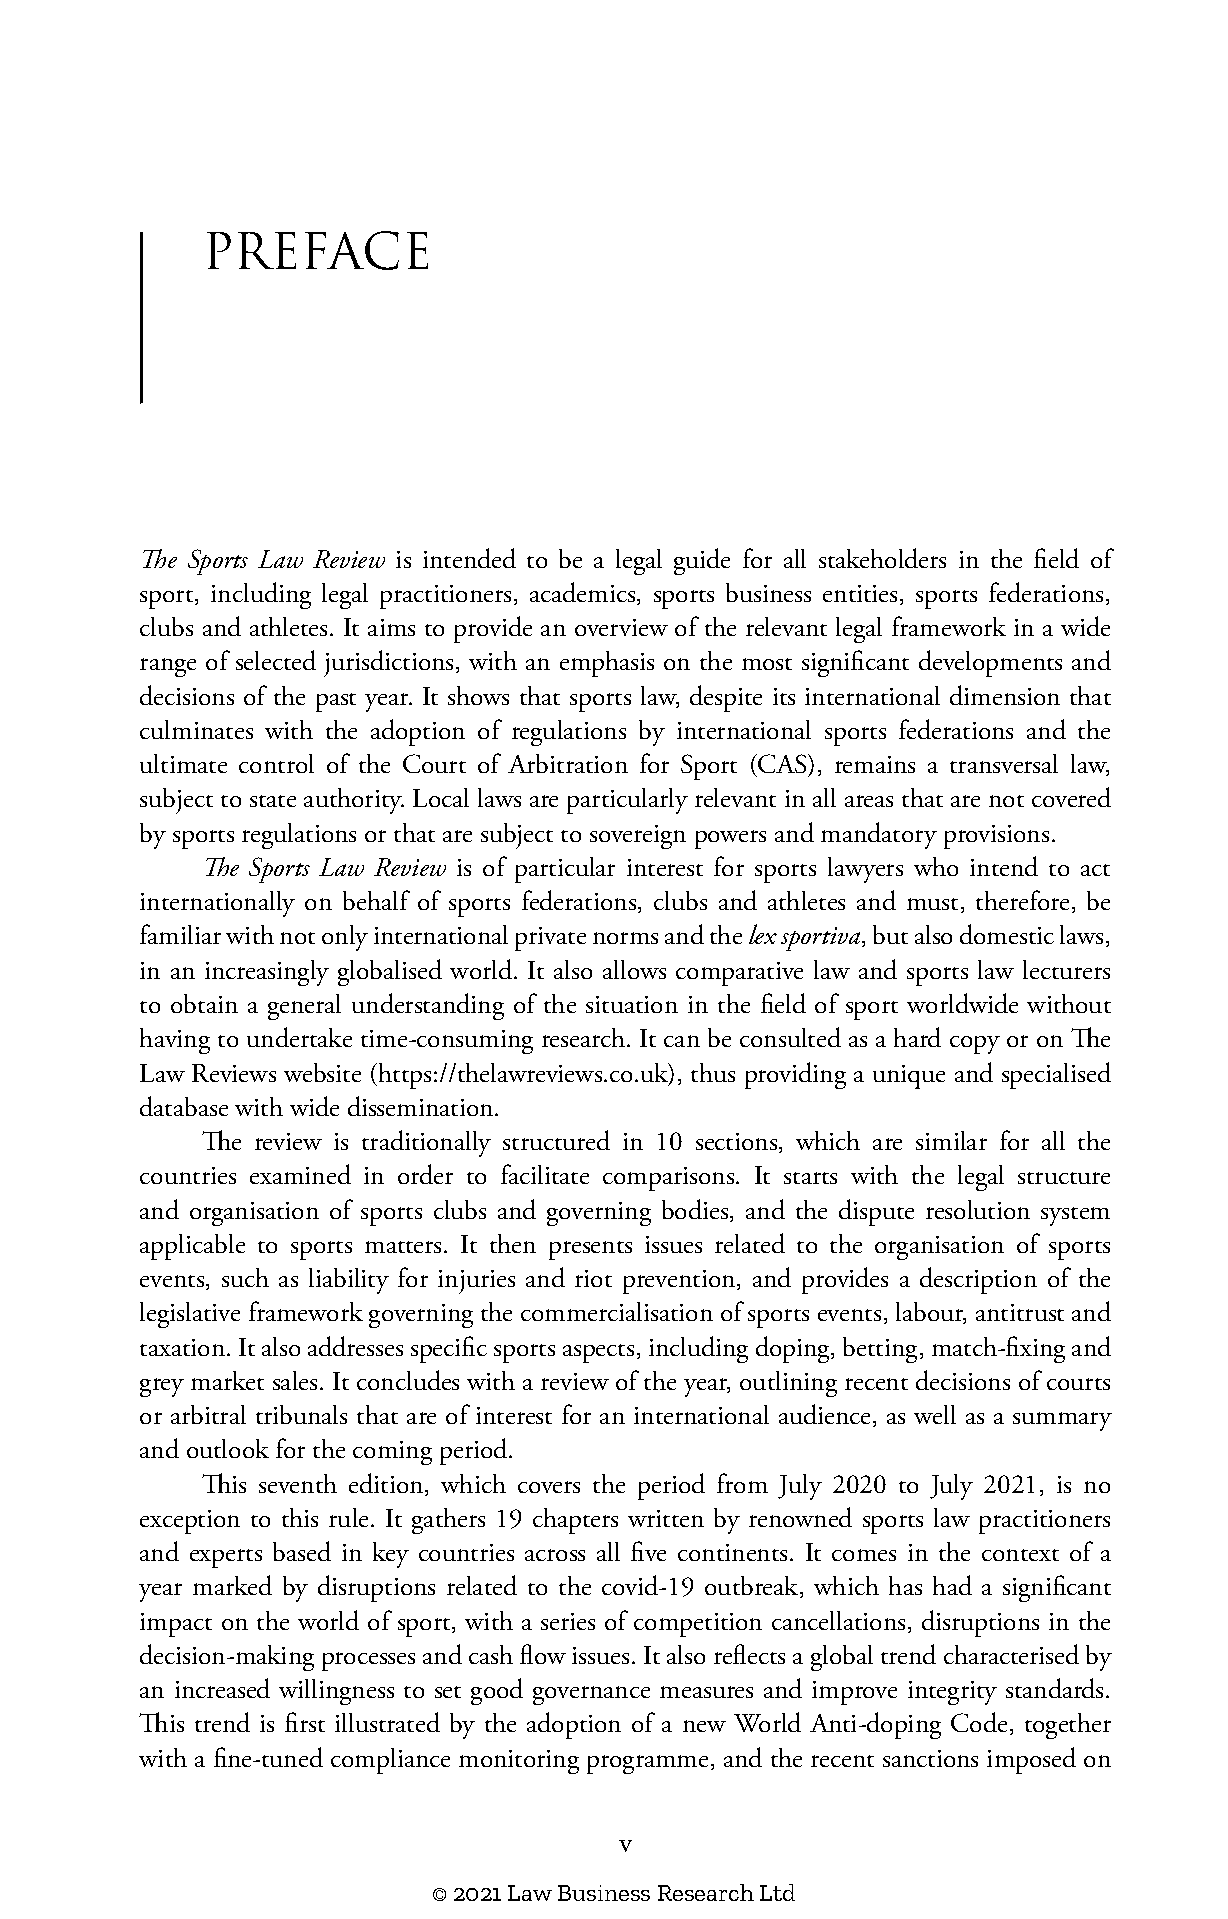  I want to click on provisions, so click(996, 837).
